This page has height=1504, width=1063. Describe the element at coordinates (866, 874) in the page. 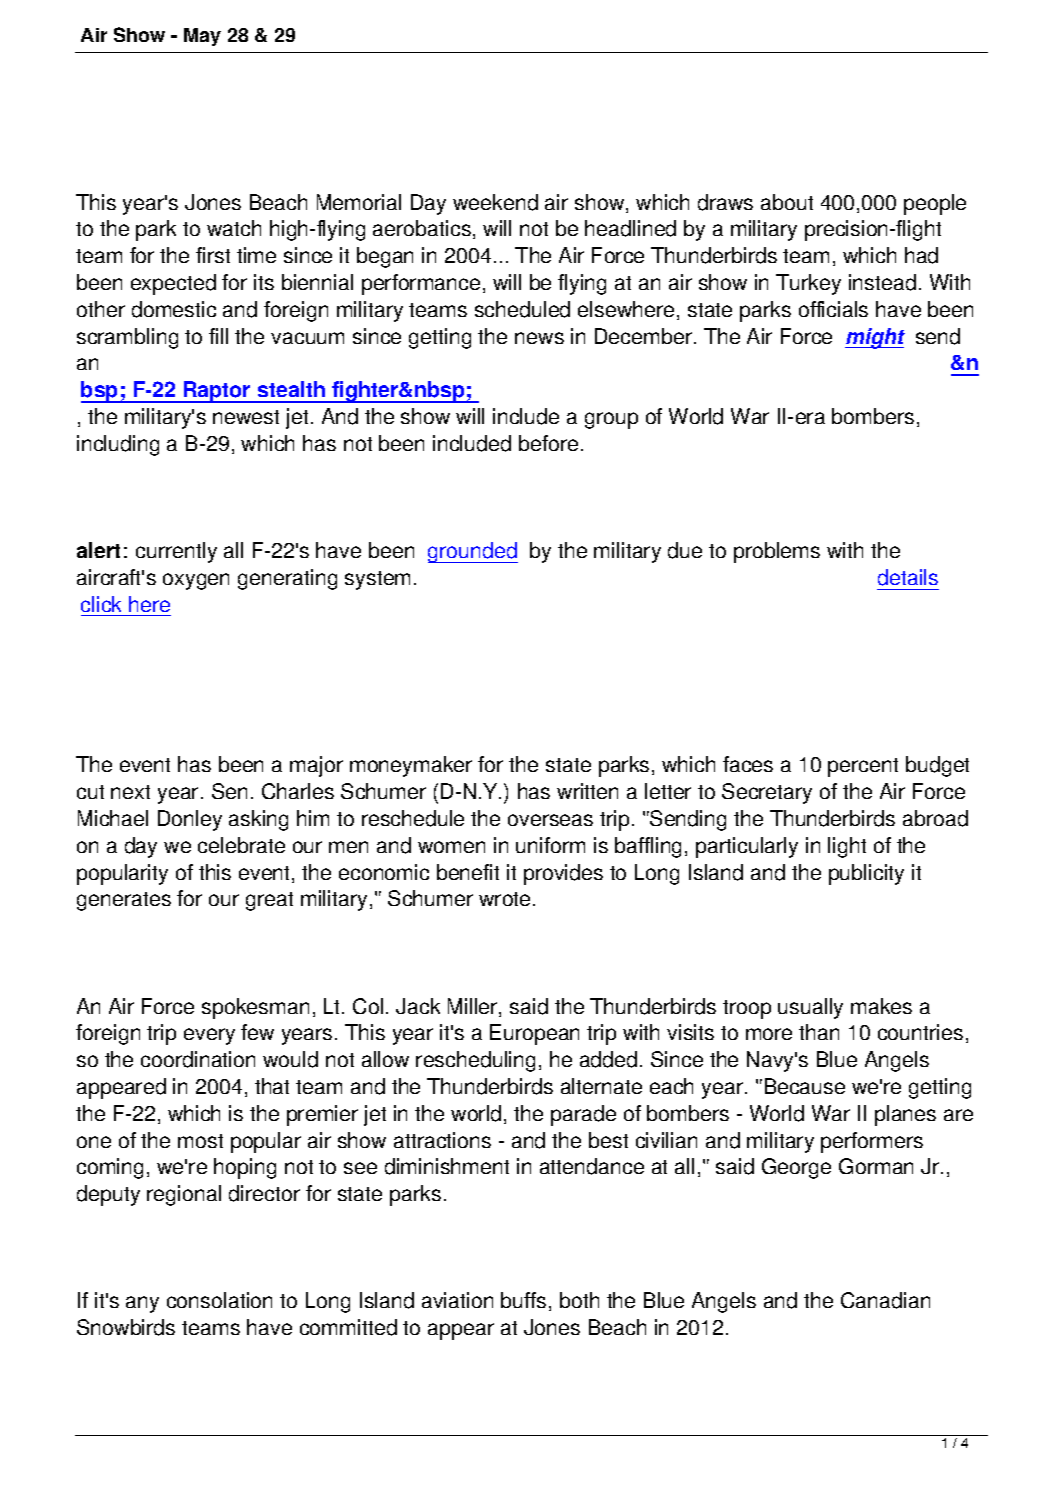

I see `publicity` at that location.
